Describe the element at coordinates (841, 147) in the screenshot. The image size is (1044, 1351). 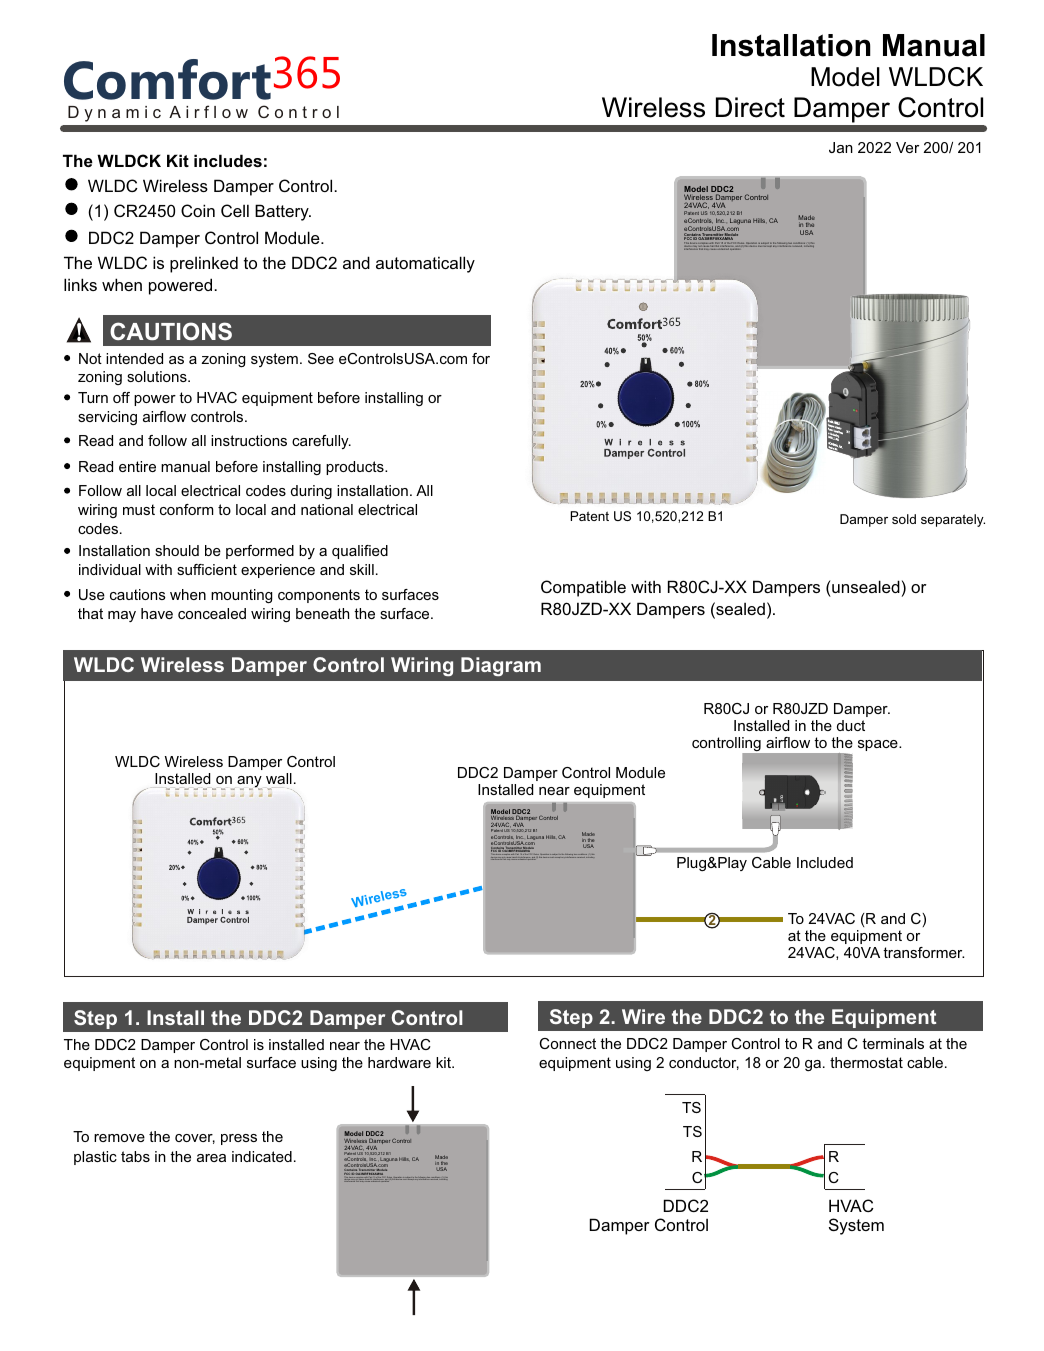
I see `Jan` at that location.
